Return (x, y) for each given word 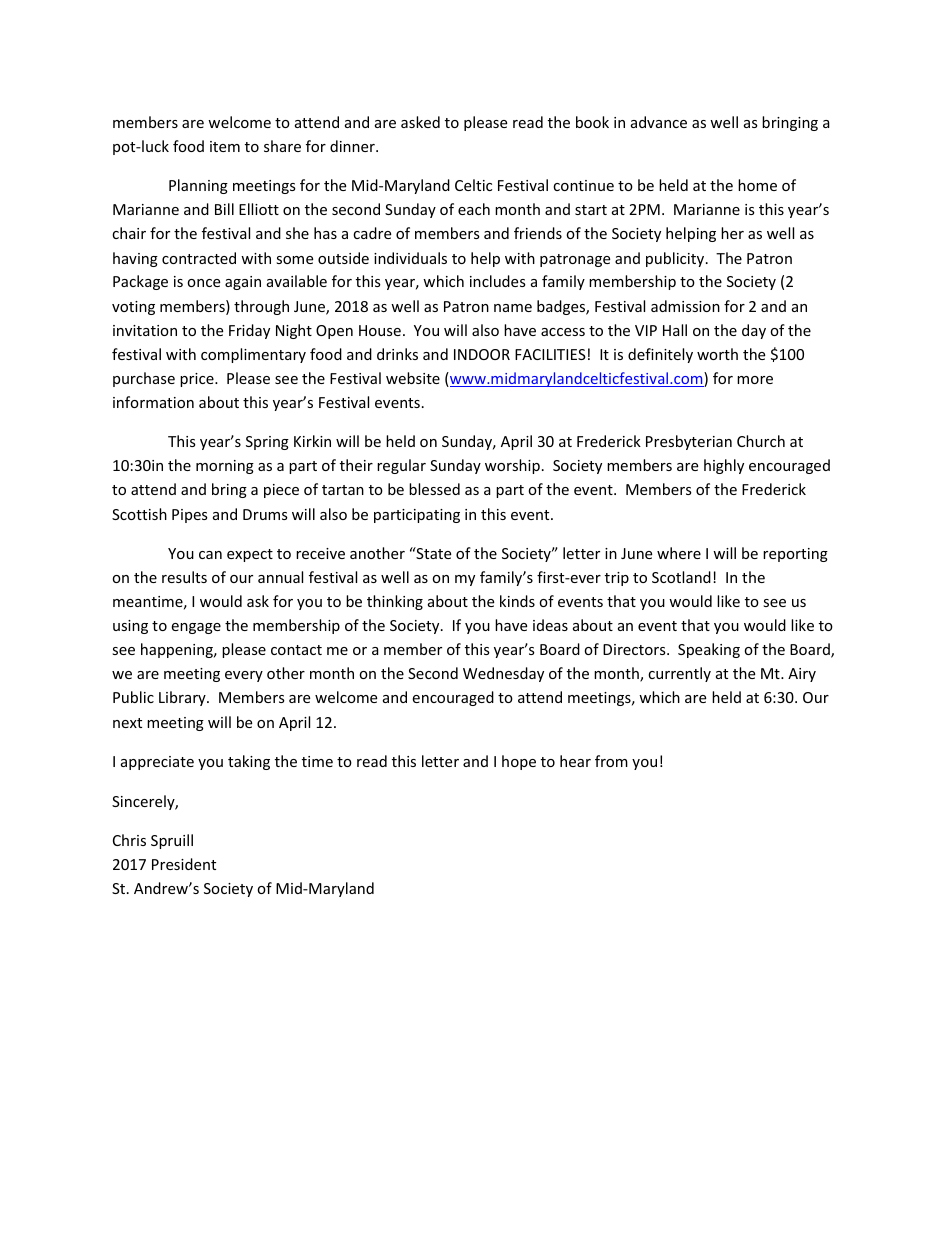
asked (420, 122)
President (184, 864)
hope (519, 762)
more (755, 380)
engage (196, 628)
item (225, 146)
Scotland (681, 577)
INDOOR (482, 354)
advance (659, 122)
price (198, 380)
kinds (517, 601)
